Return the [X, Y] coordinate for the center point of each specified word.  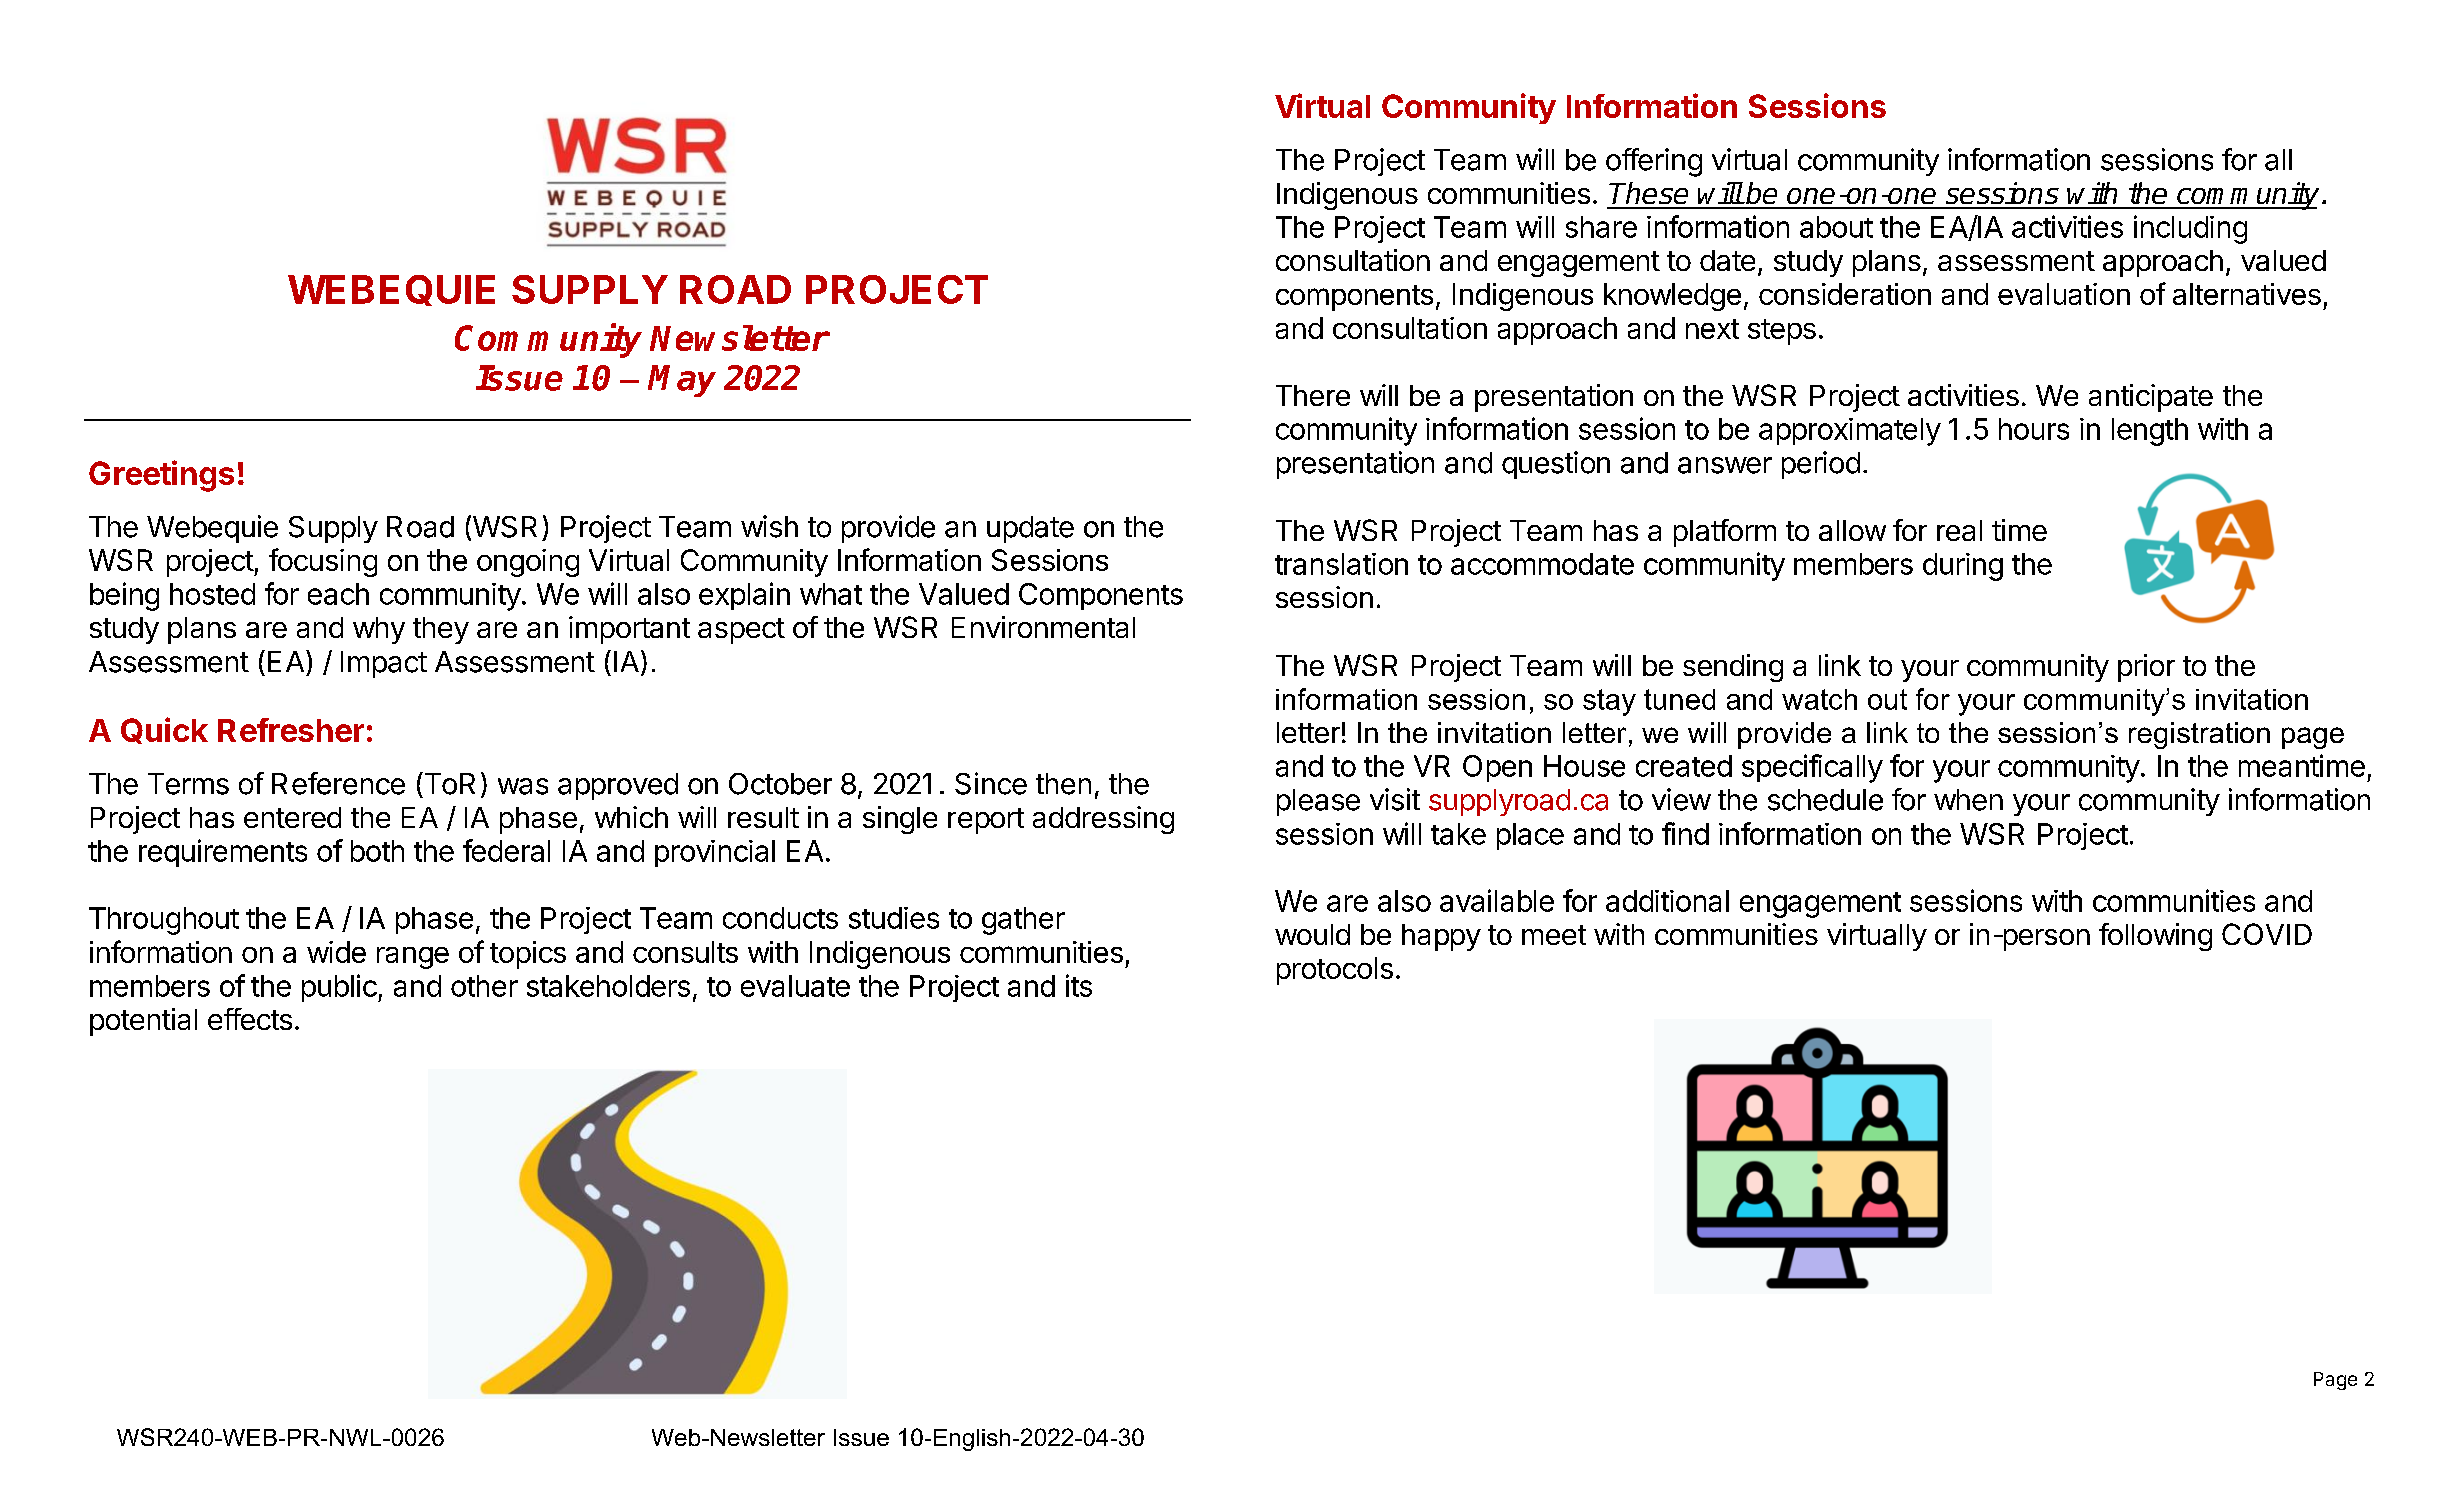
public [340, 988]
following [2155, 937]
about [1836, 227]
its [1079, 985]
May [682, 381]
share [1601, 227]
